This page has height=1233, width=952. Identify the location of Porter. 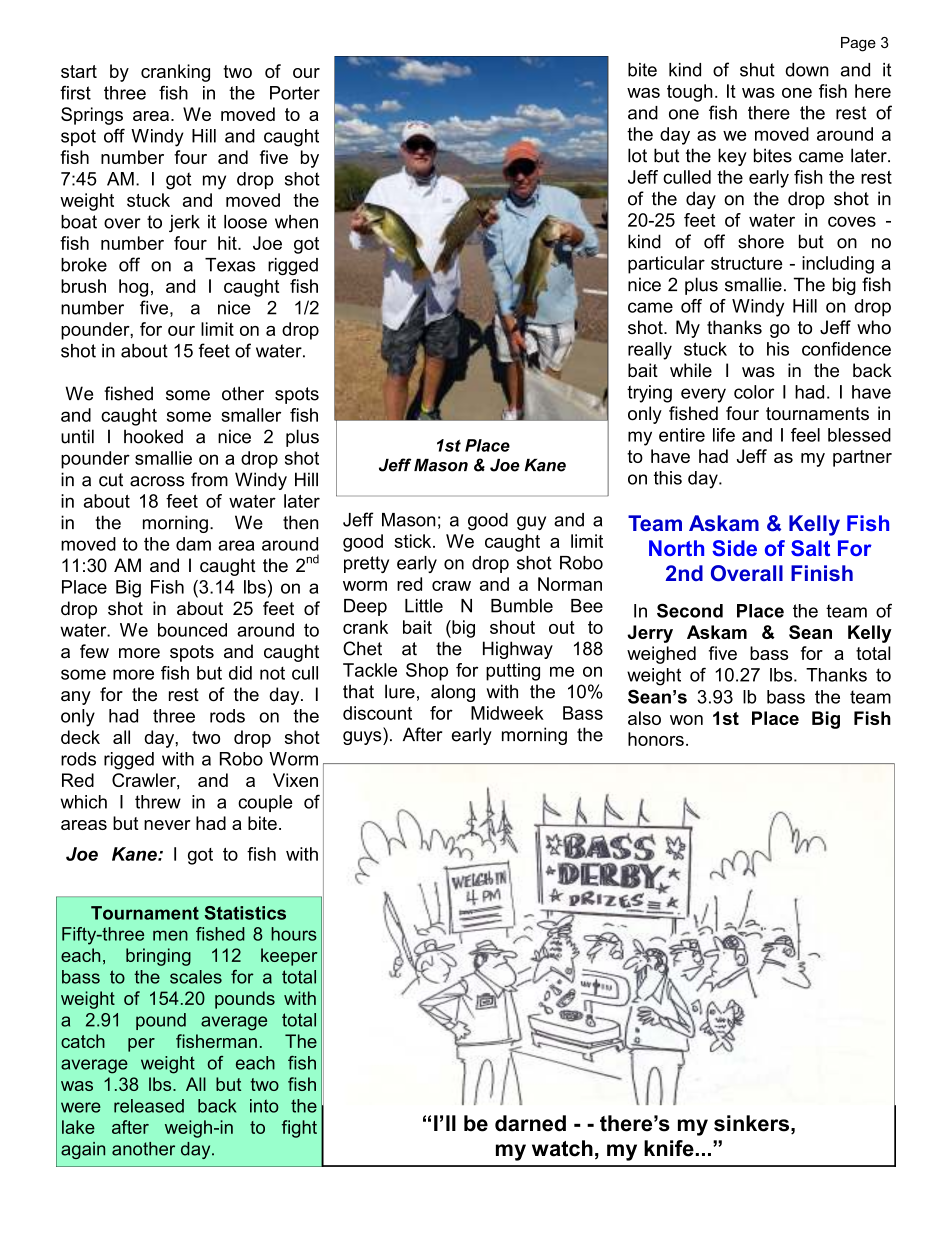
(295, 93).
